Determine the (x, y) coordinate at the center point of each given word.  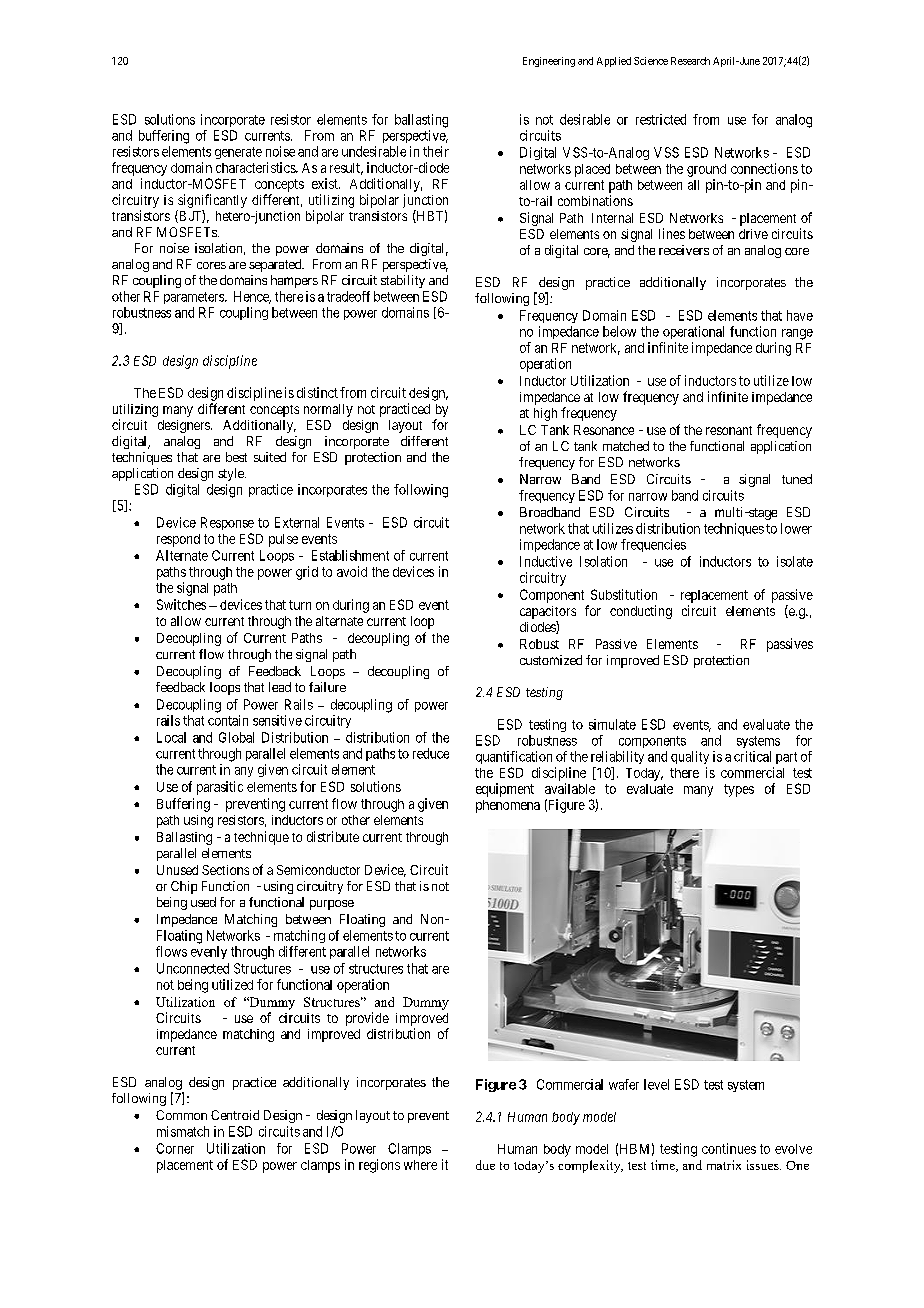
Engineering (549, 62)
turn (300, 605)
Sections (225, 870)
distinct (317, 392)
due (485, 1165)
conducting (641, 612)
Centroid (235, 1115)
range (797, 334)
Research (690, 61)
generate (238, 153)
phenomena (508, 806)
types (739, 790)
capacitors (548, 612)
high (545, 414)
